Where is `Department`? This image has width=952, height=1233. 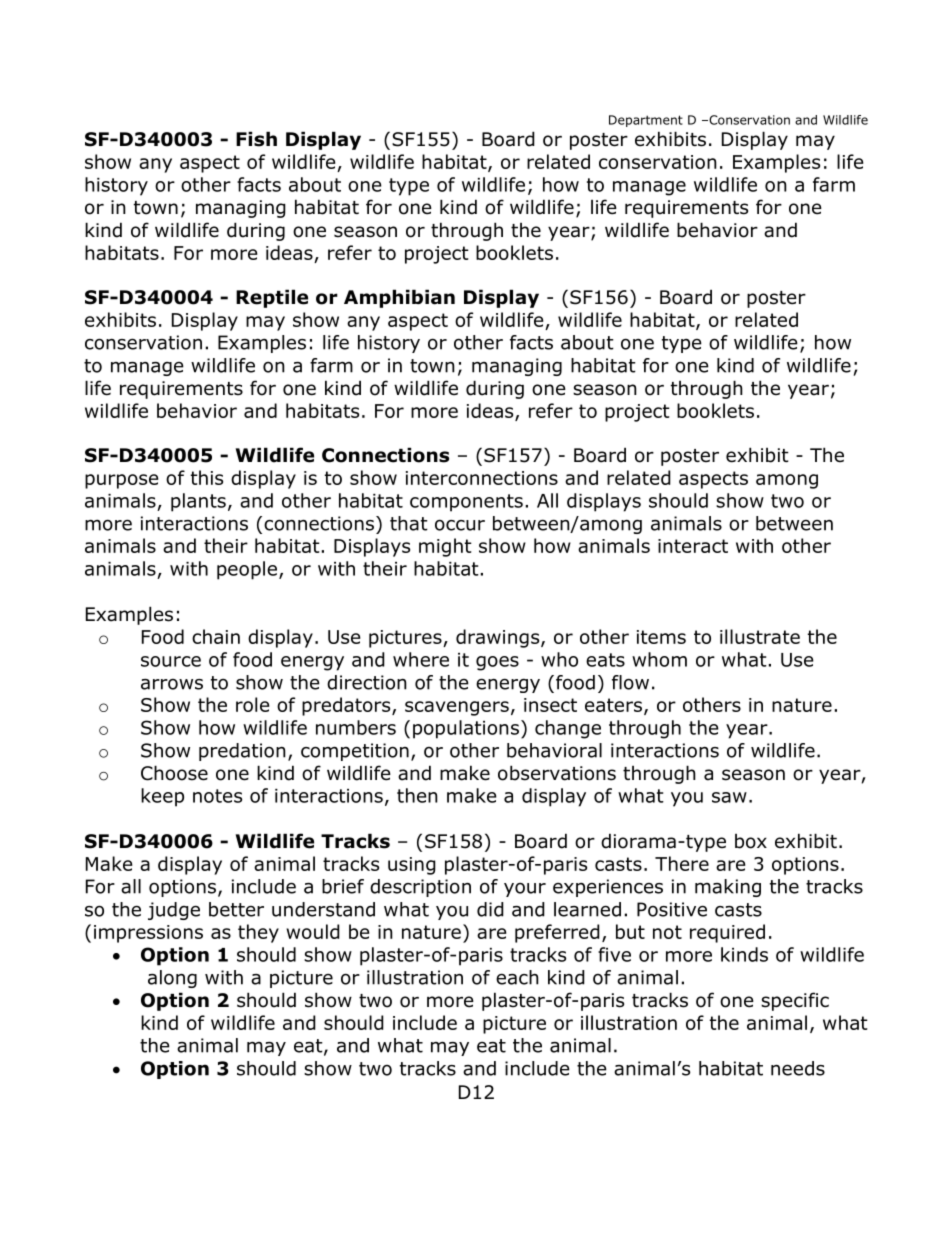
Department is located at coordinates (646, 121).
